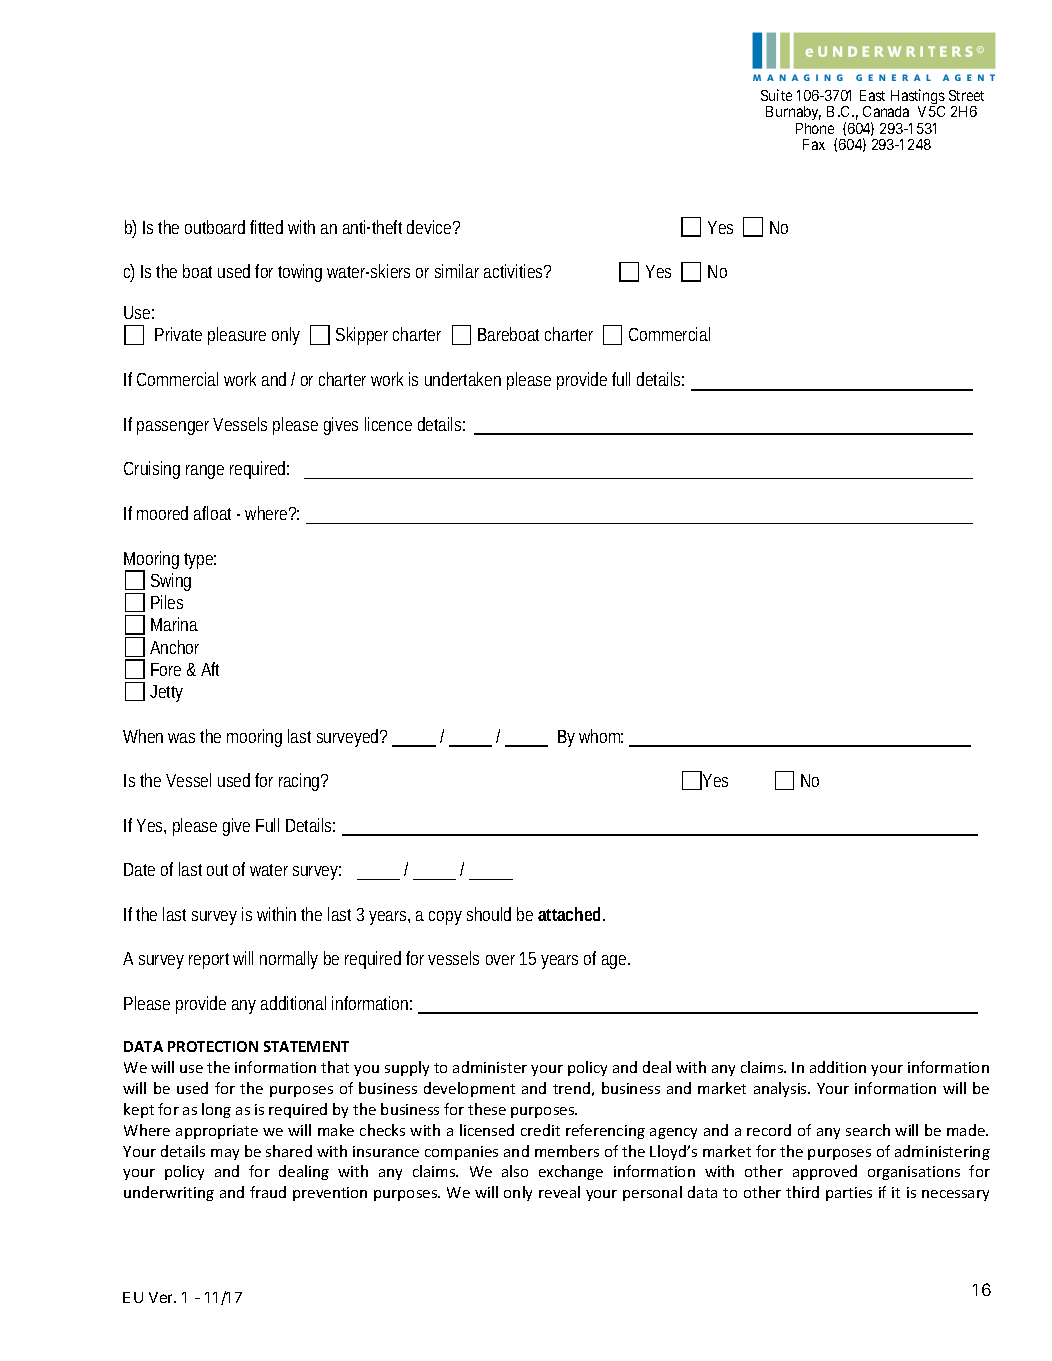 The width and height of the screenshot is (1052, 1361). Describe the element at coordinates (225, 1154) in the screenshot. I see `may` at that location.
